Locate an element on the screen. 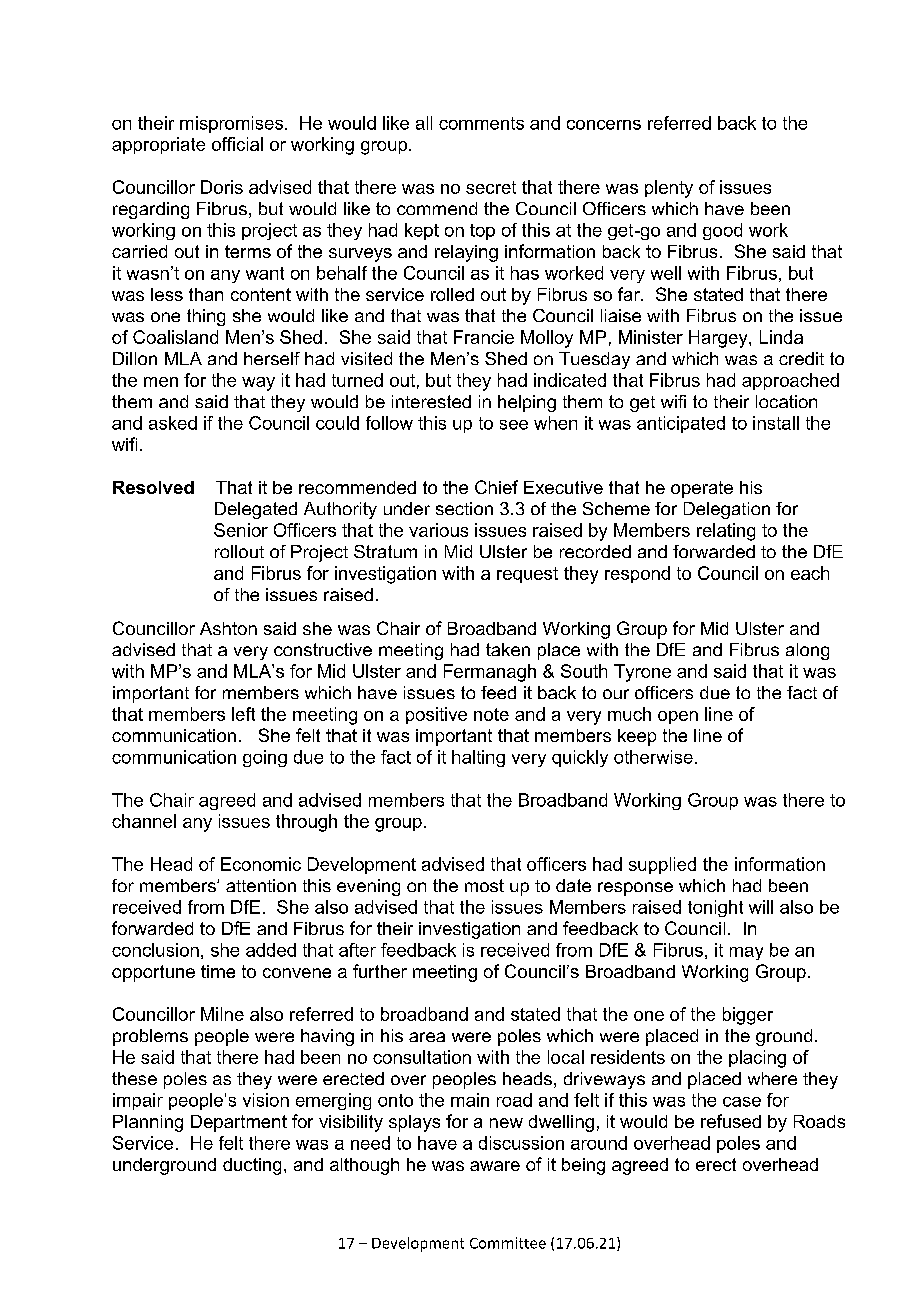 This screenshot has height=1308, width=924. ducting is located at coordinates (252, 1166).
